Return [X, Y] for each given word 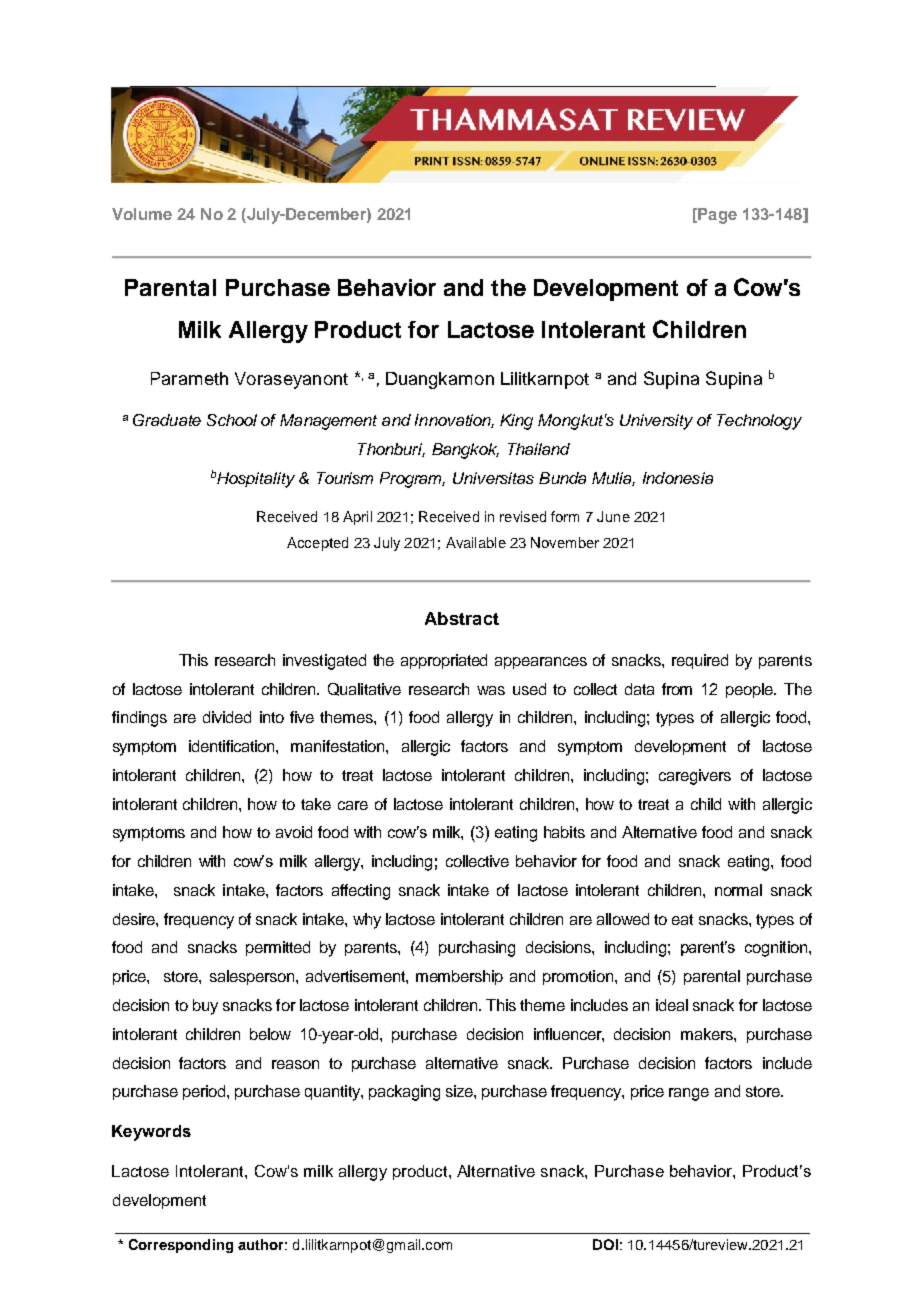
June [613, 516]
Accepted [317, 544]
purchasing [477, 949]
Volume [142, 214]
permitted [278, 948]
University [656, 422]
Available [476, 542]
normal [738, 890]
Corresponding [181, 1246]
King [516, 422]
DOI [605, 1244]
